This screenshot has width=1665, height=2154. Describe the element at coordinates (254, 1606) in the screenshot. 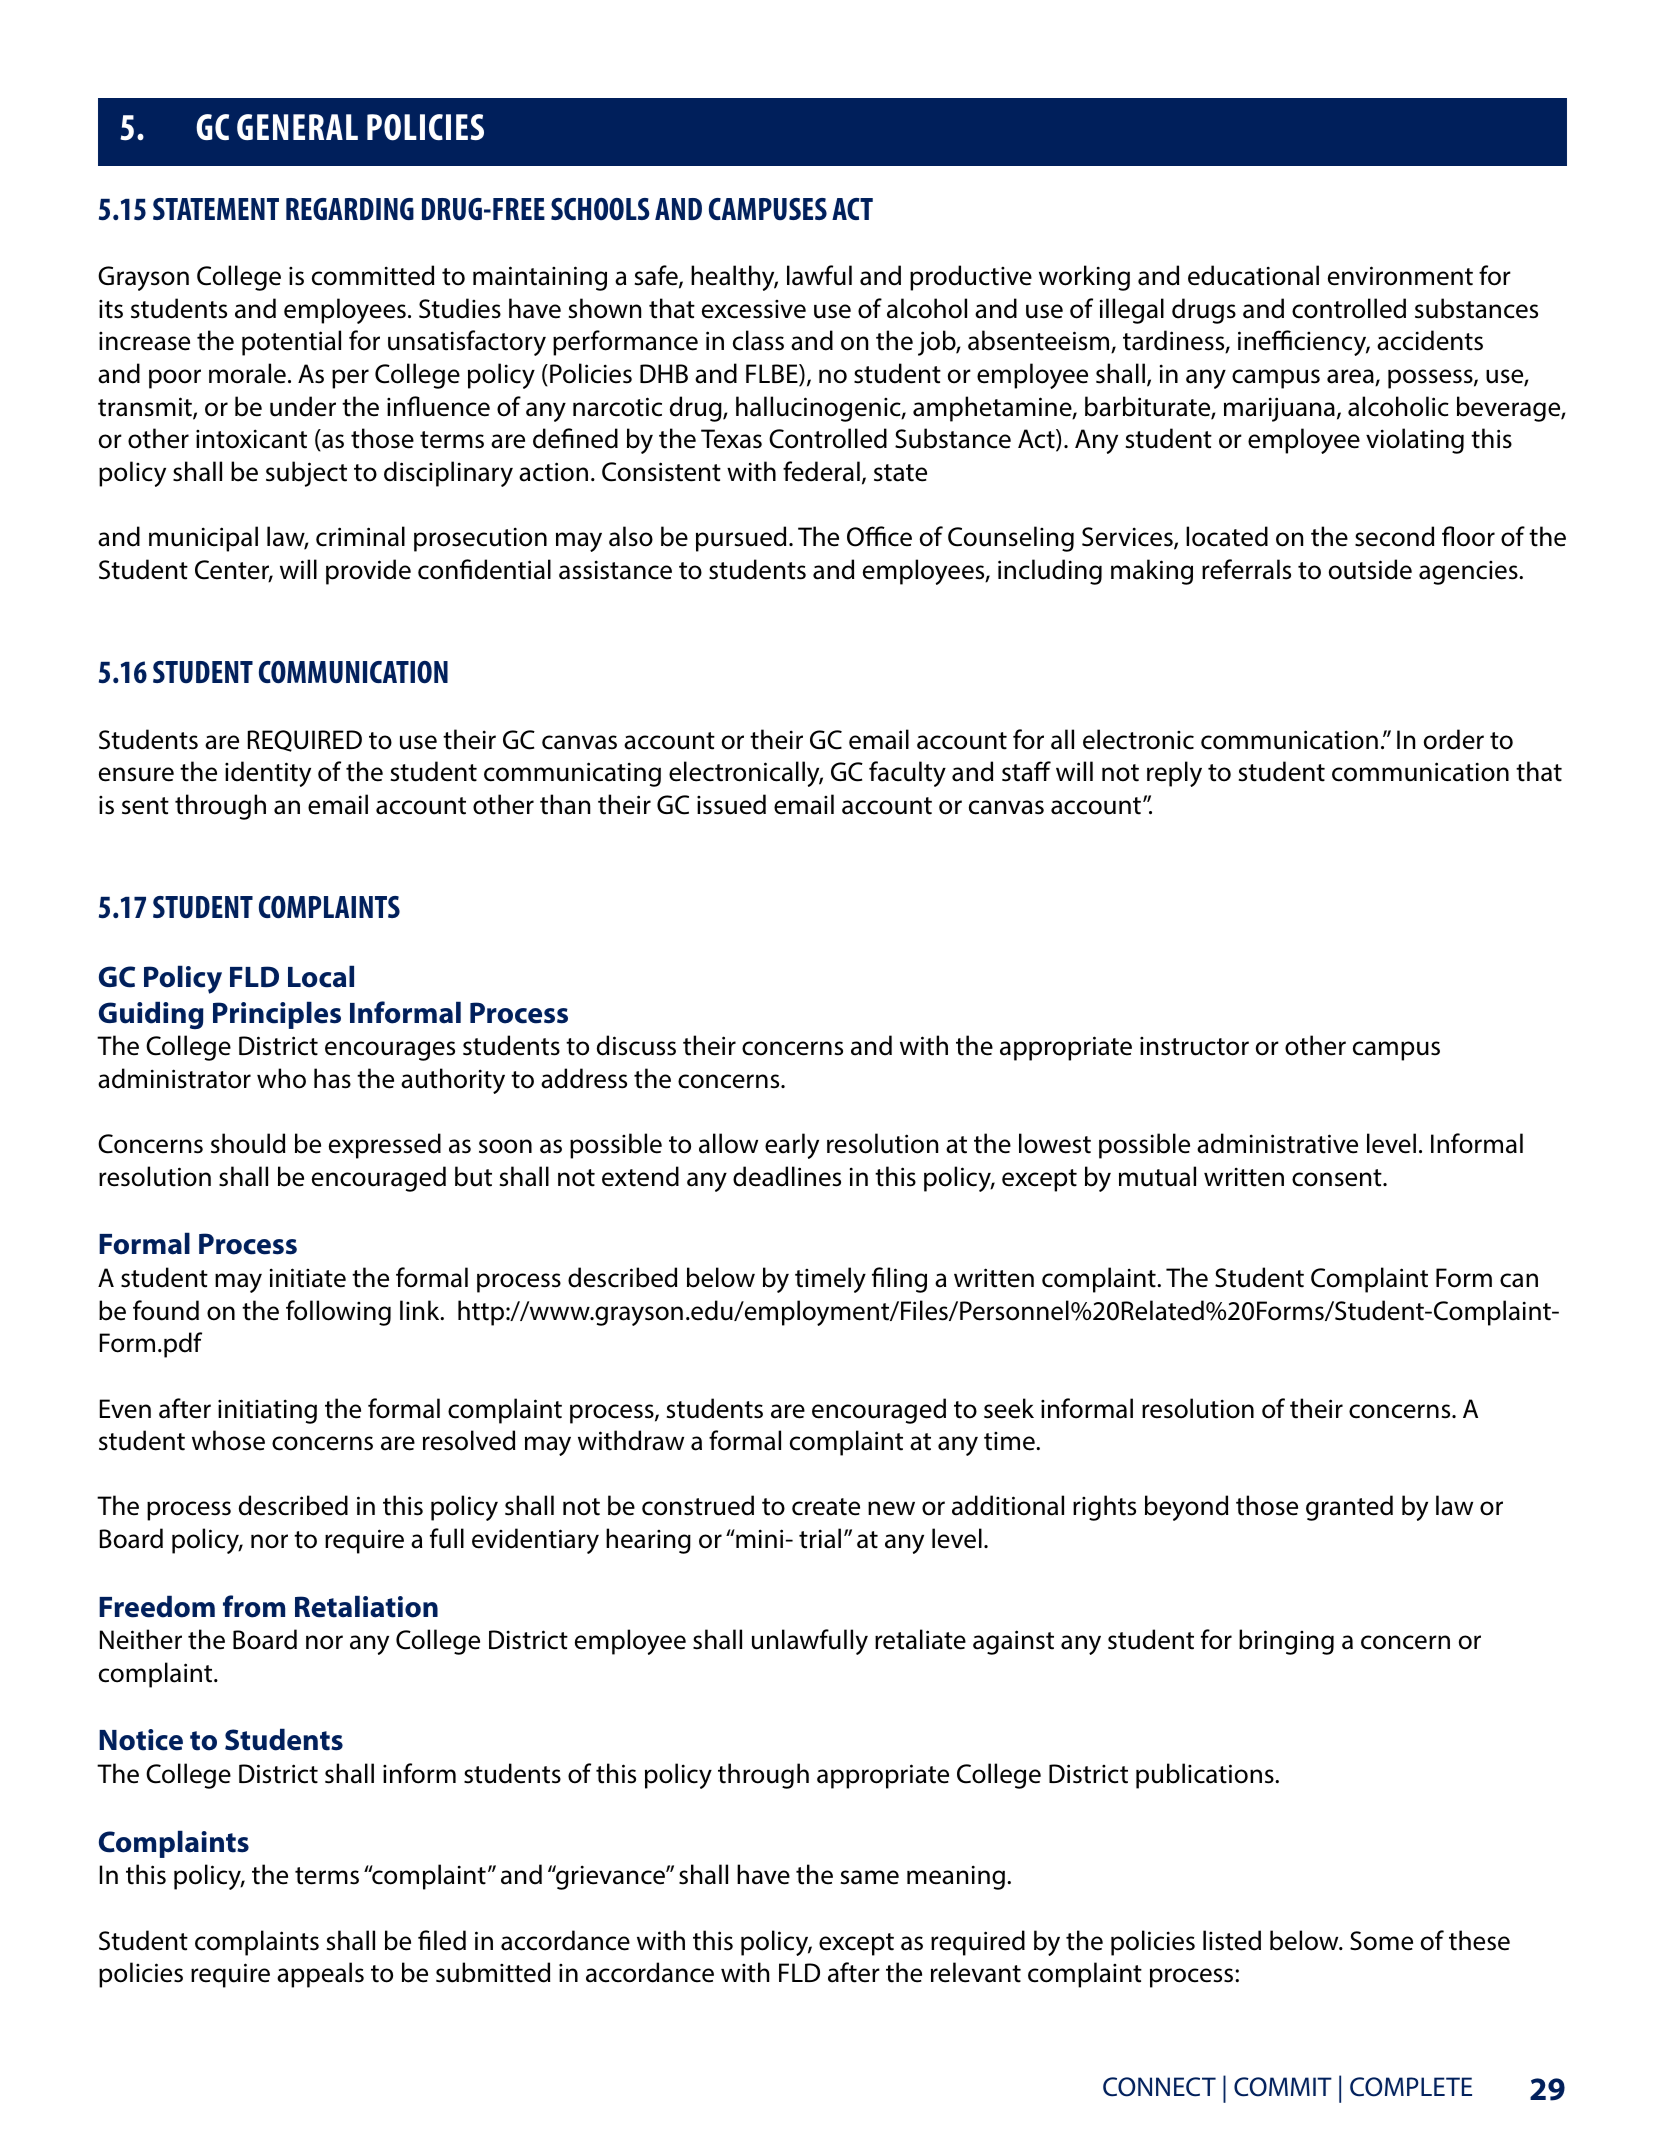

I see `from` at that location.
